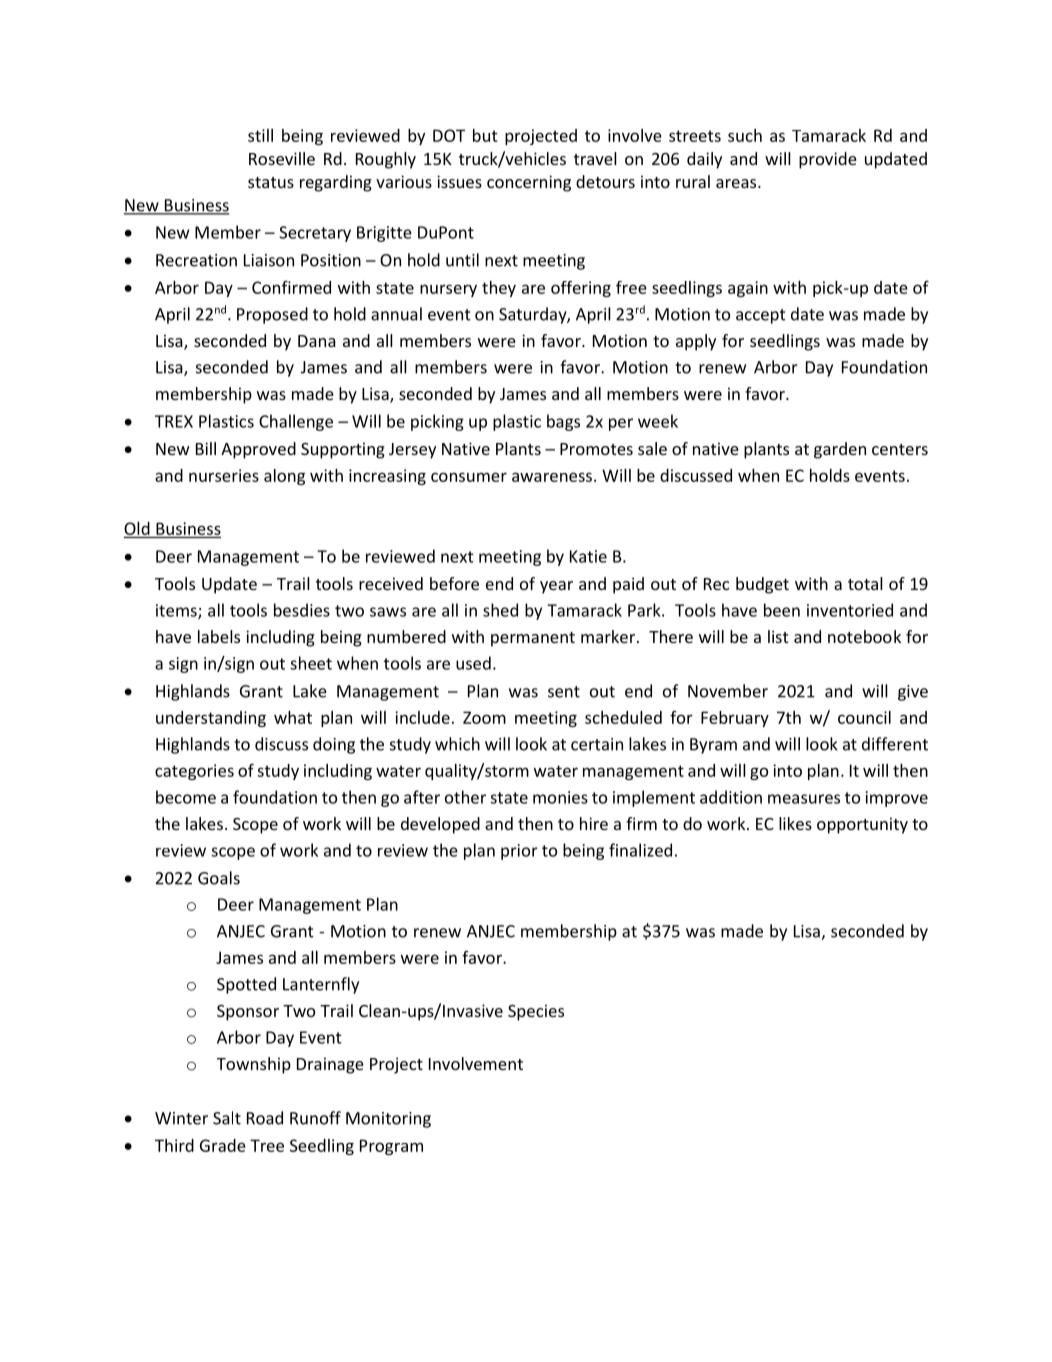 Image resolution: width=1052 pixels, height=1362 pixels. Describe the element at coordinates (778, 636) in the screenshot. I see `list` at that location.
